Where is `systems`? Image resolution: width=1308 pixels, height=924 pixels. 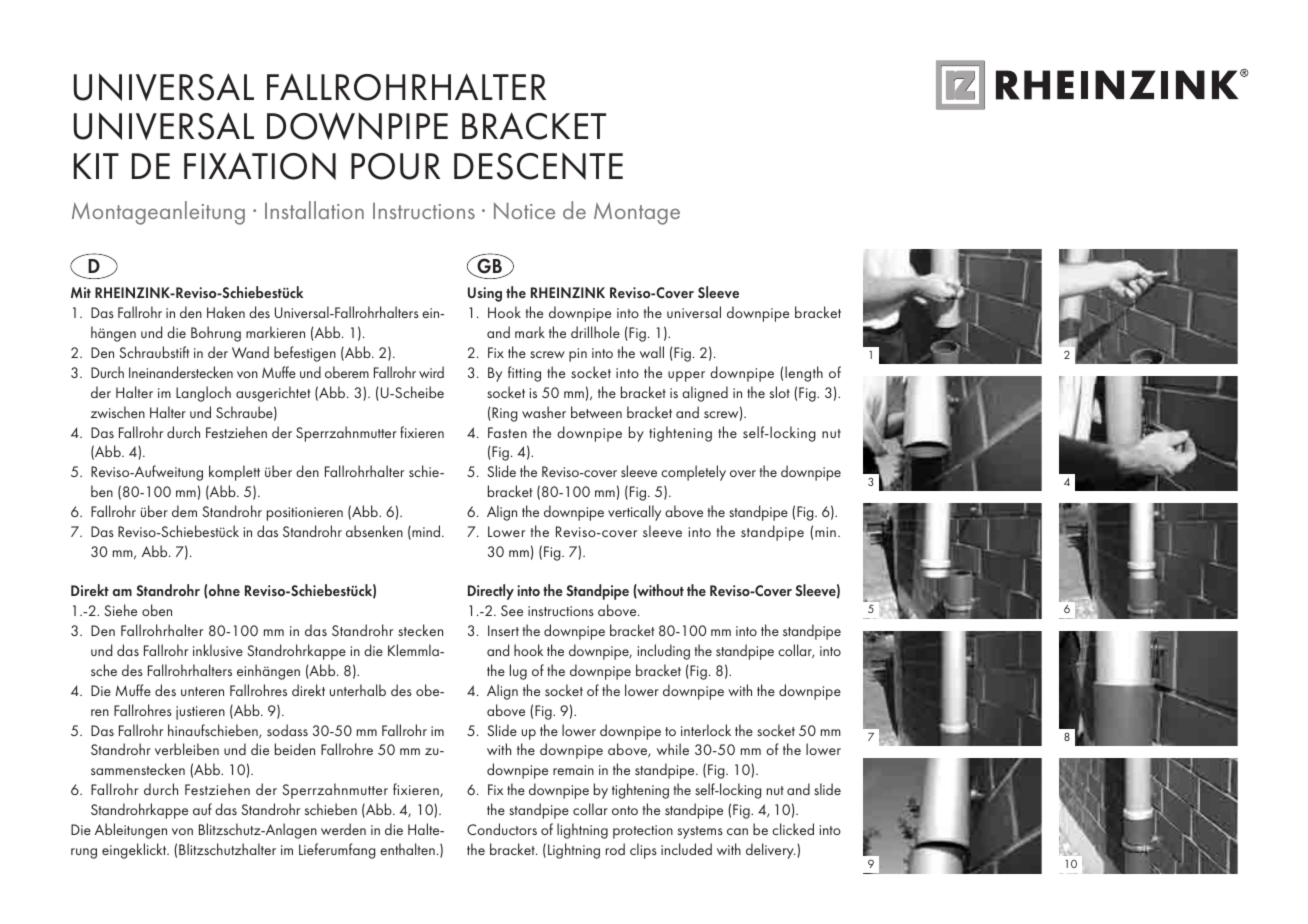
systems is located at coordinates (700, 832).
